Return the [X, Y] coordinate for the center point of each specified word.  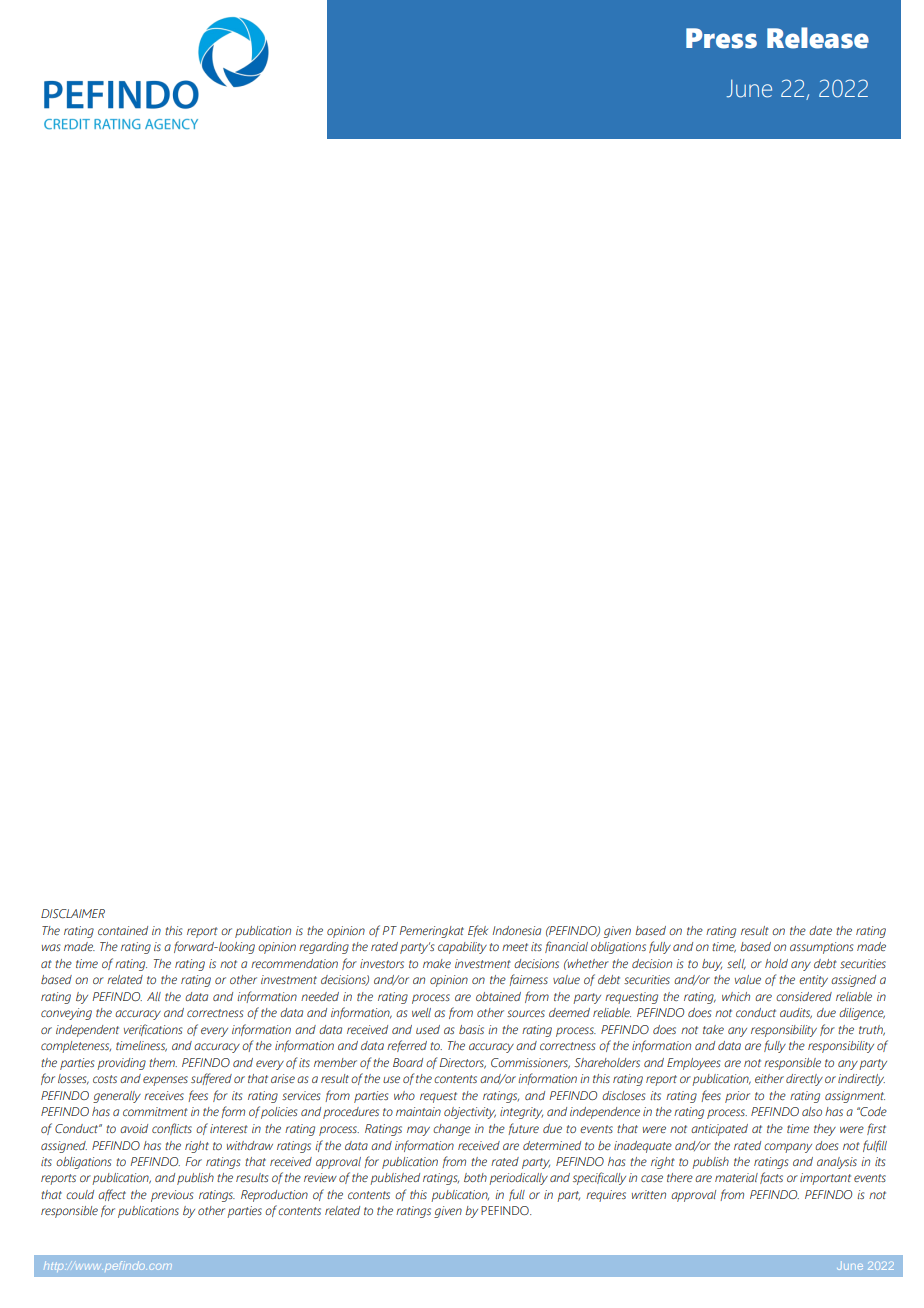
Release [818, 38]
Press [721, 38]
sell [736, 964]
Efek [478, 931]
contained [123, 930]
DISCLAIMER [73, 913]
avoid [134, 1128]
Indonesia [516, 930]
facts [771, 1178]
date [820, 930]
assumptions [821, 948]
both [475, 1177]
